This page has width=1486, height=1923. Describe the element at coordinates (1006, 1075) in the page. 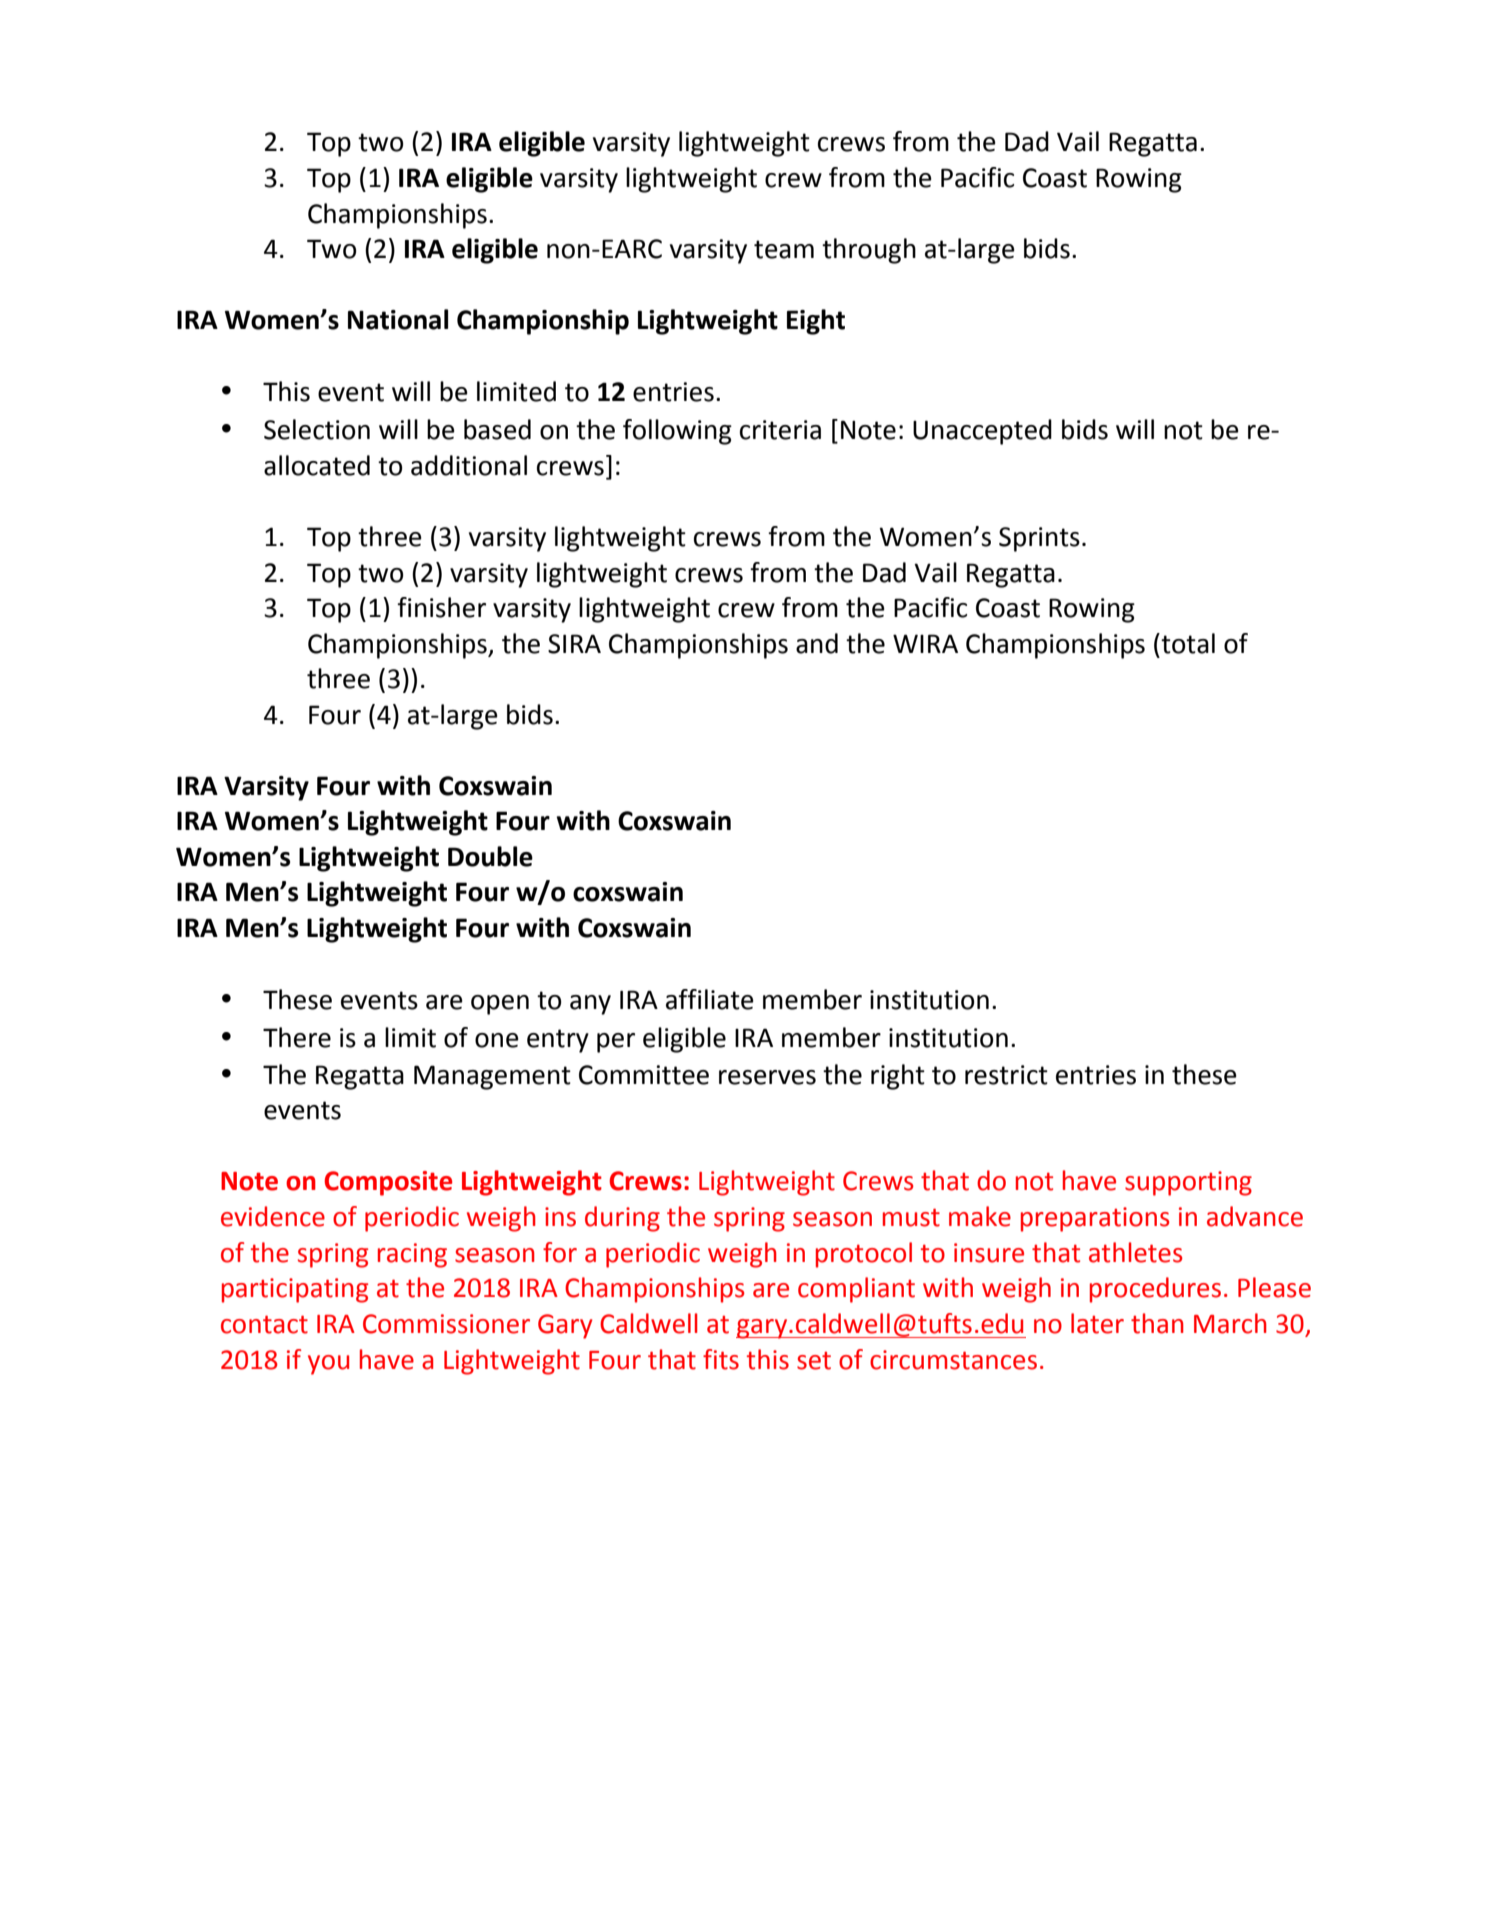

I see `restrict` at that location.
